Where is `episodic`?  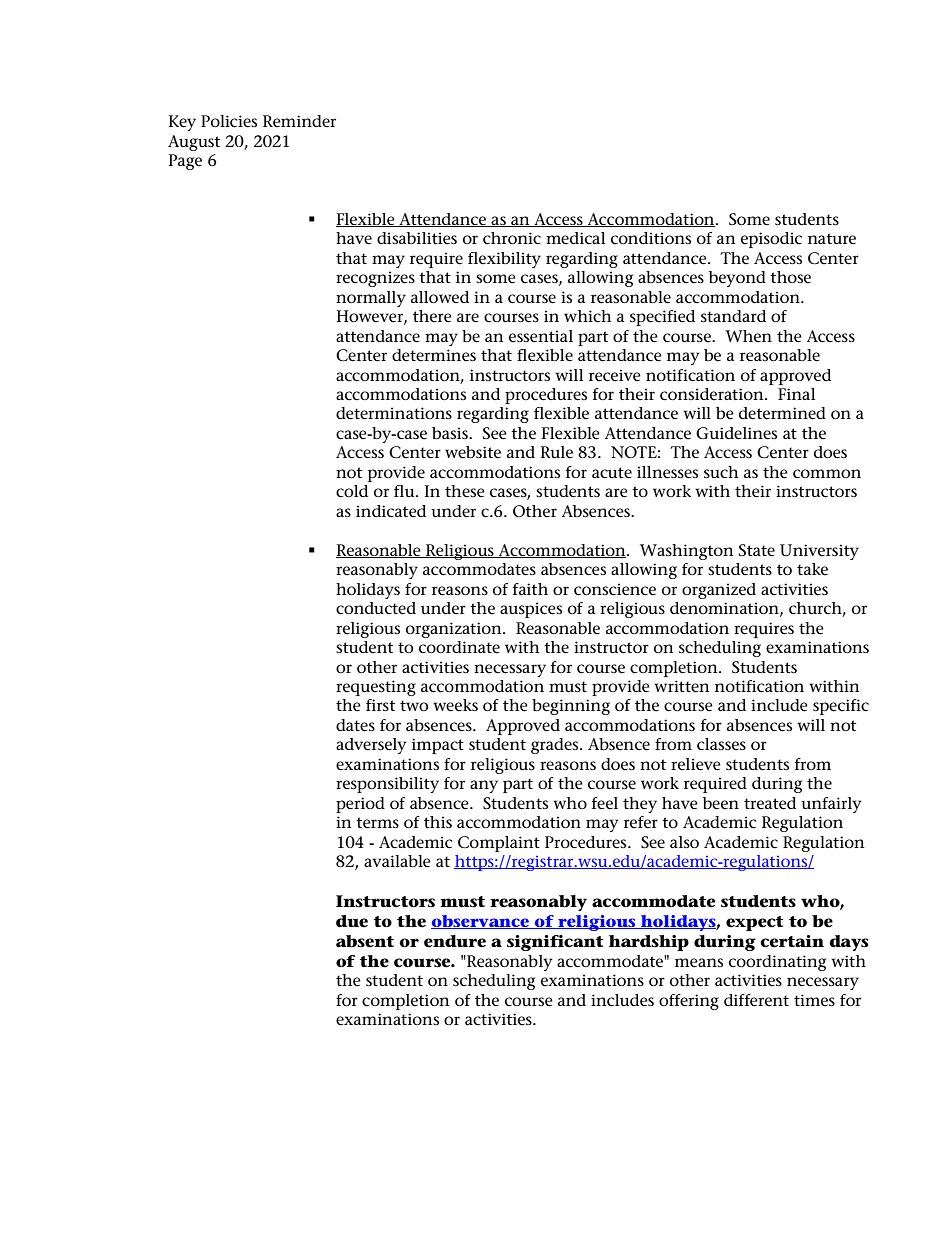
episodic is located at coordinates (771, 240).
